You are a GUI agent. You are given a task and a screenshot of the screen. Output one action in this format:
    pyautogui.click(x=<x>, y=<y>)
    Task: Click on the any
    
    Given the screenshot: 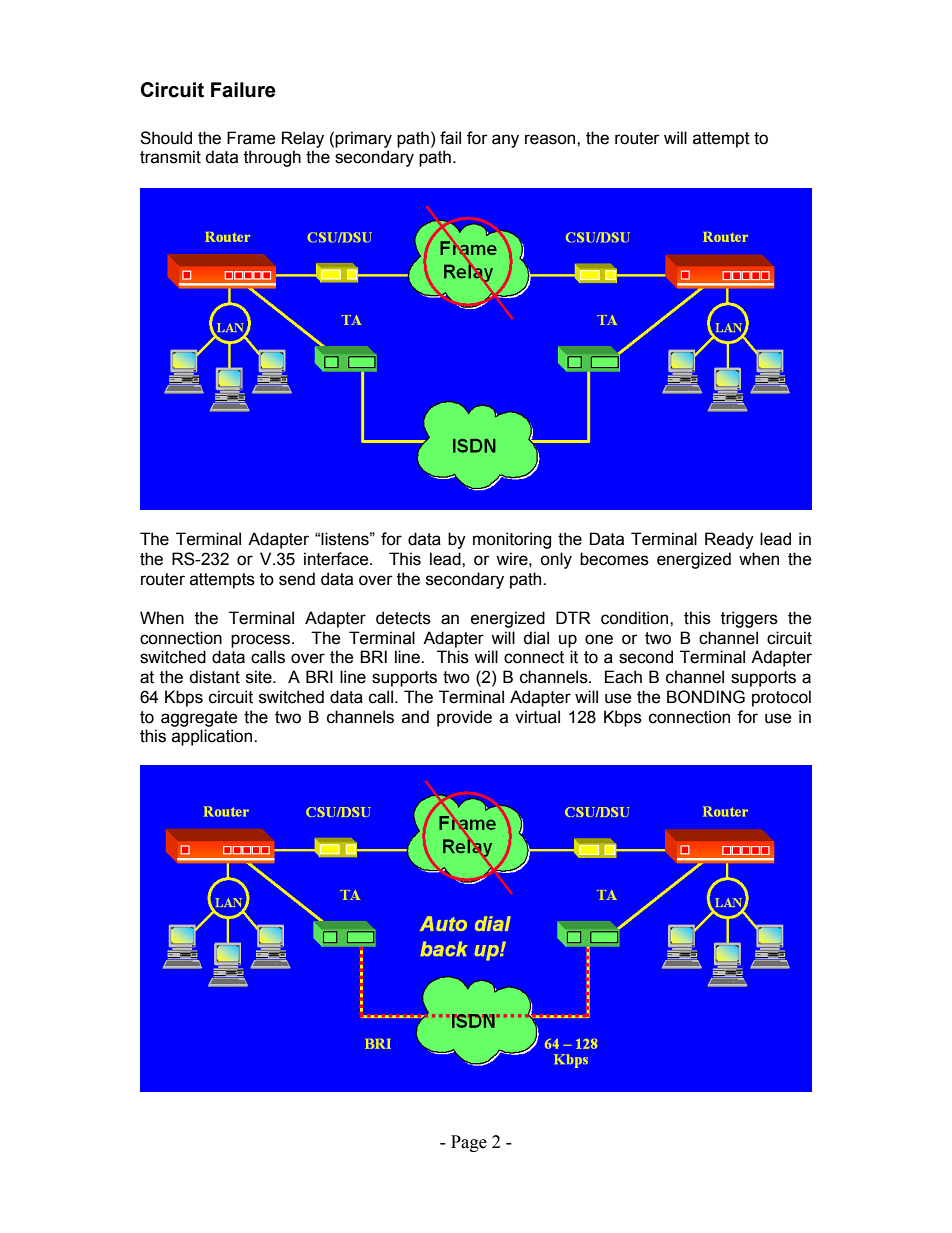 What is the action you would take?
    pyautogui.click(x=505, y=141)
